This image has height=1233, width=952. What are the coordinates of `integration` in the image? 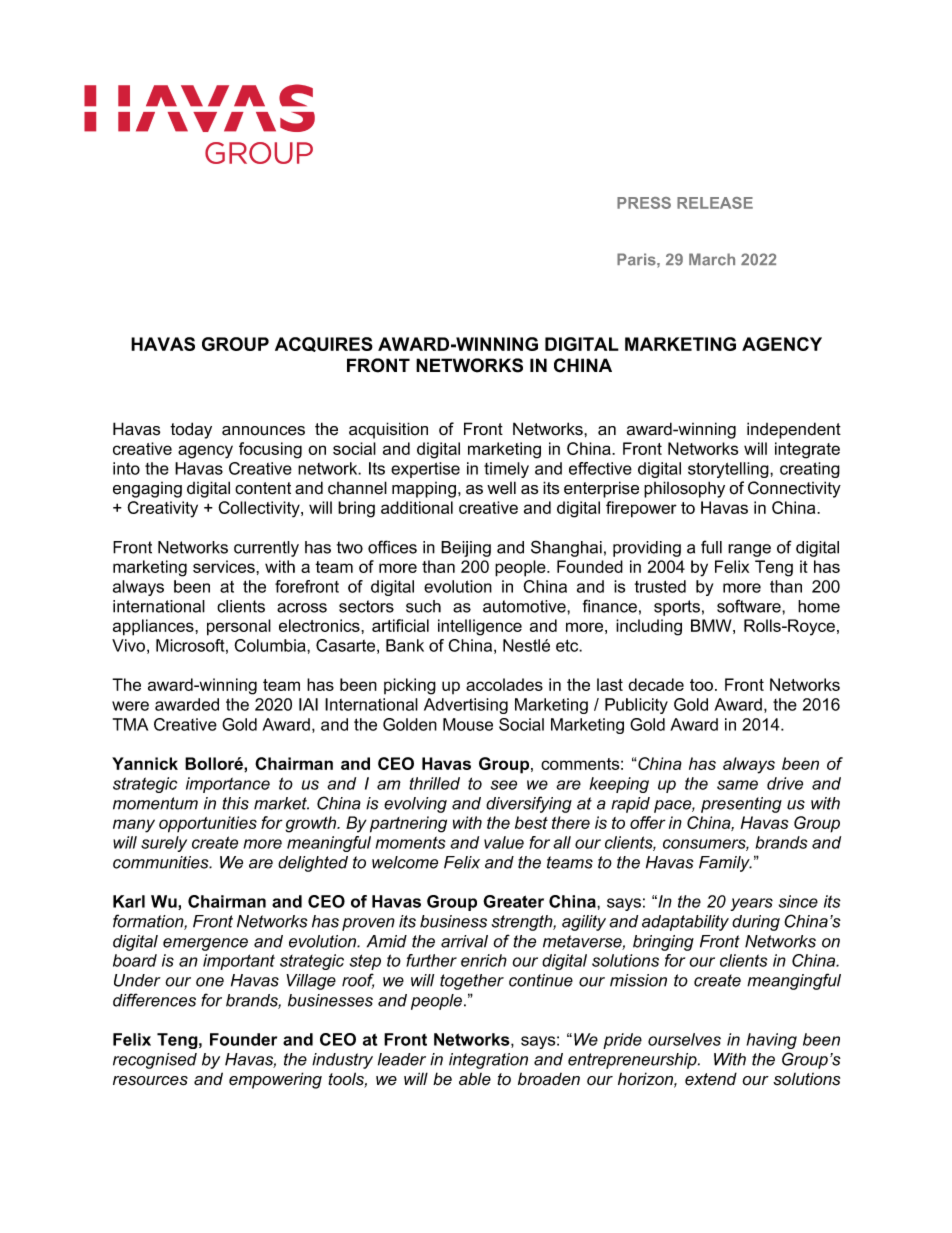 It's located at (488, 1061).
